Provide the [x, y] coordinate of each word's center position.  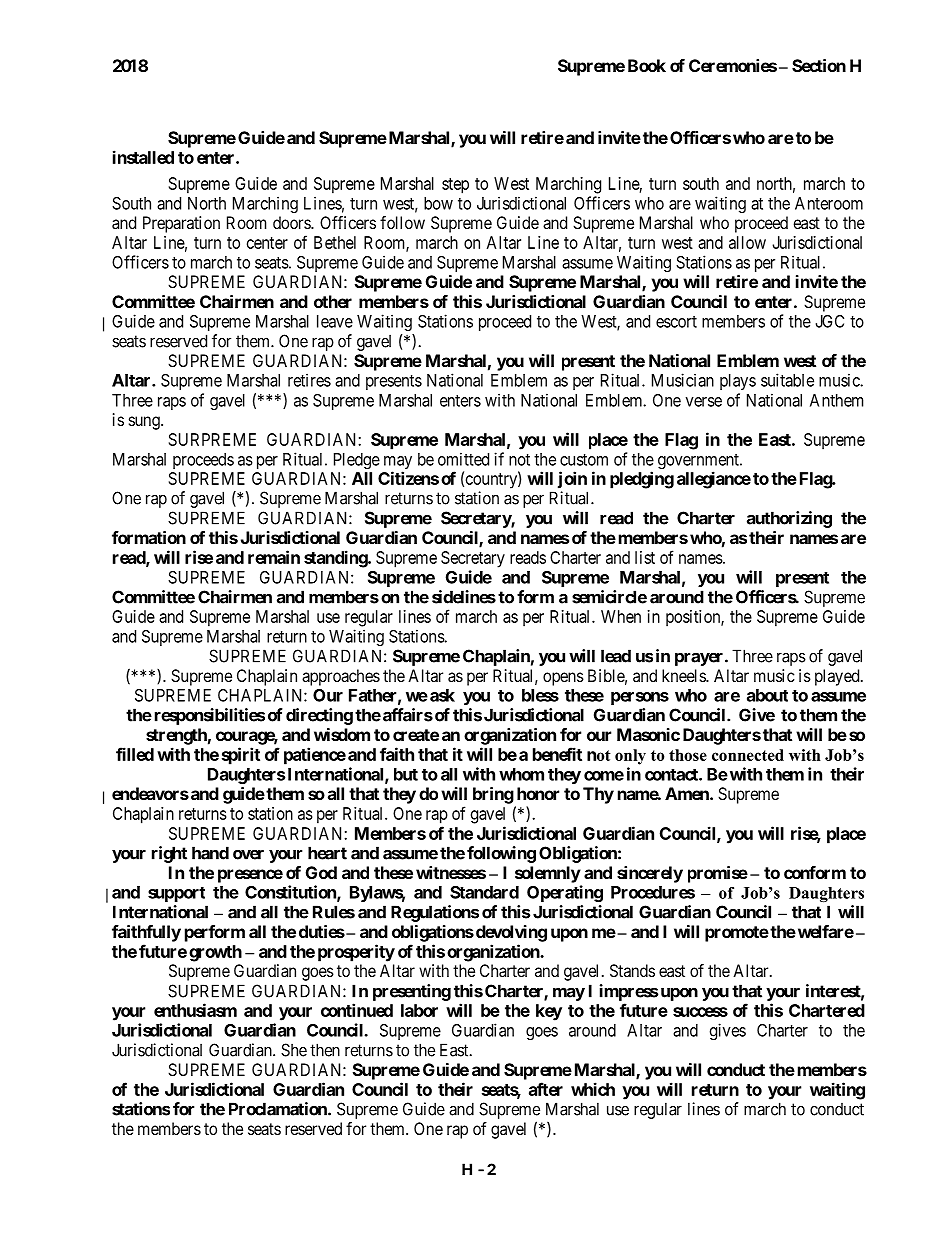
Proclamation [279, 1109]
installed [143, 157]
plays [738, 382]
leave [335, 321]
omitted [463, 459]
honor [538, 793]
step [455, 186]
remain [274, 557]
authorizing [789, 519]
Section [819, 65]
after [546, 1089]
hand [210, 853]
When [621, 616]
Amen [688, 793]
